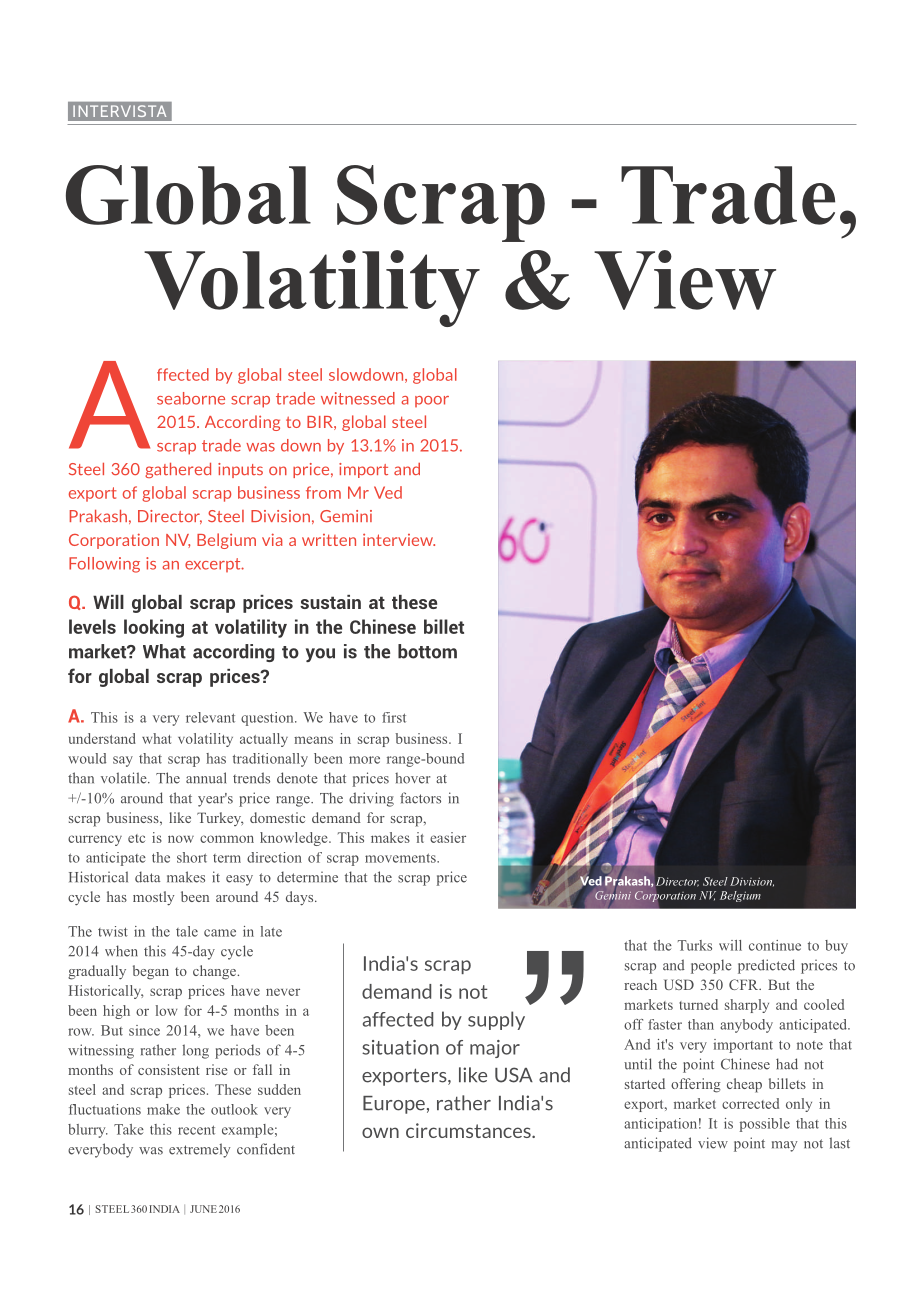  What do you see at coordinates (432, 401) in the image?
I see `poor` at bounding box center [432, 401].
